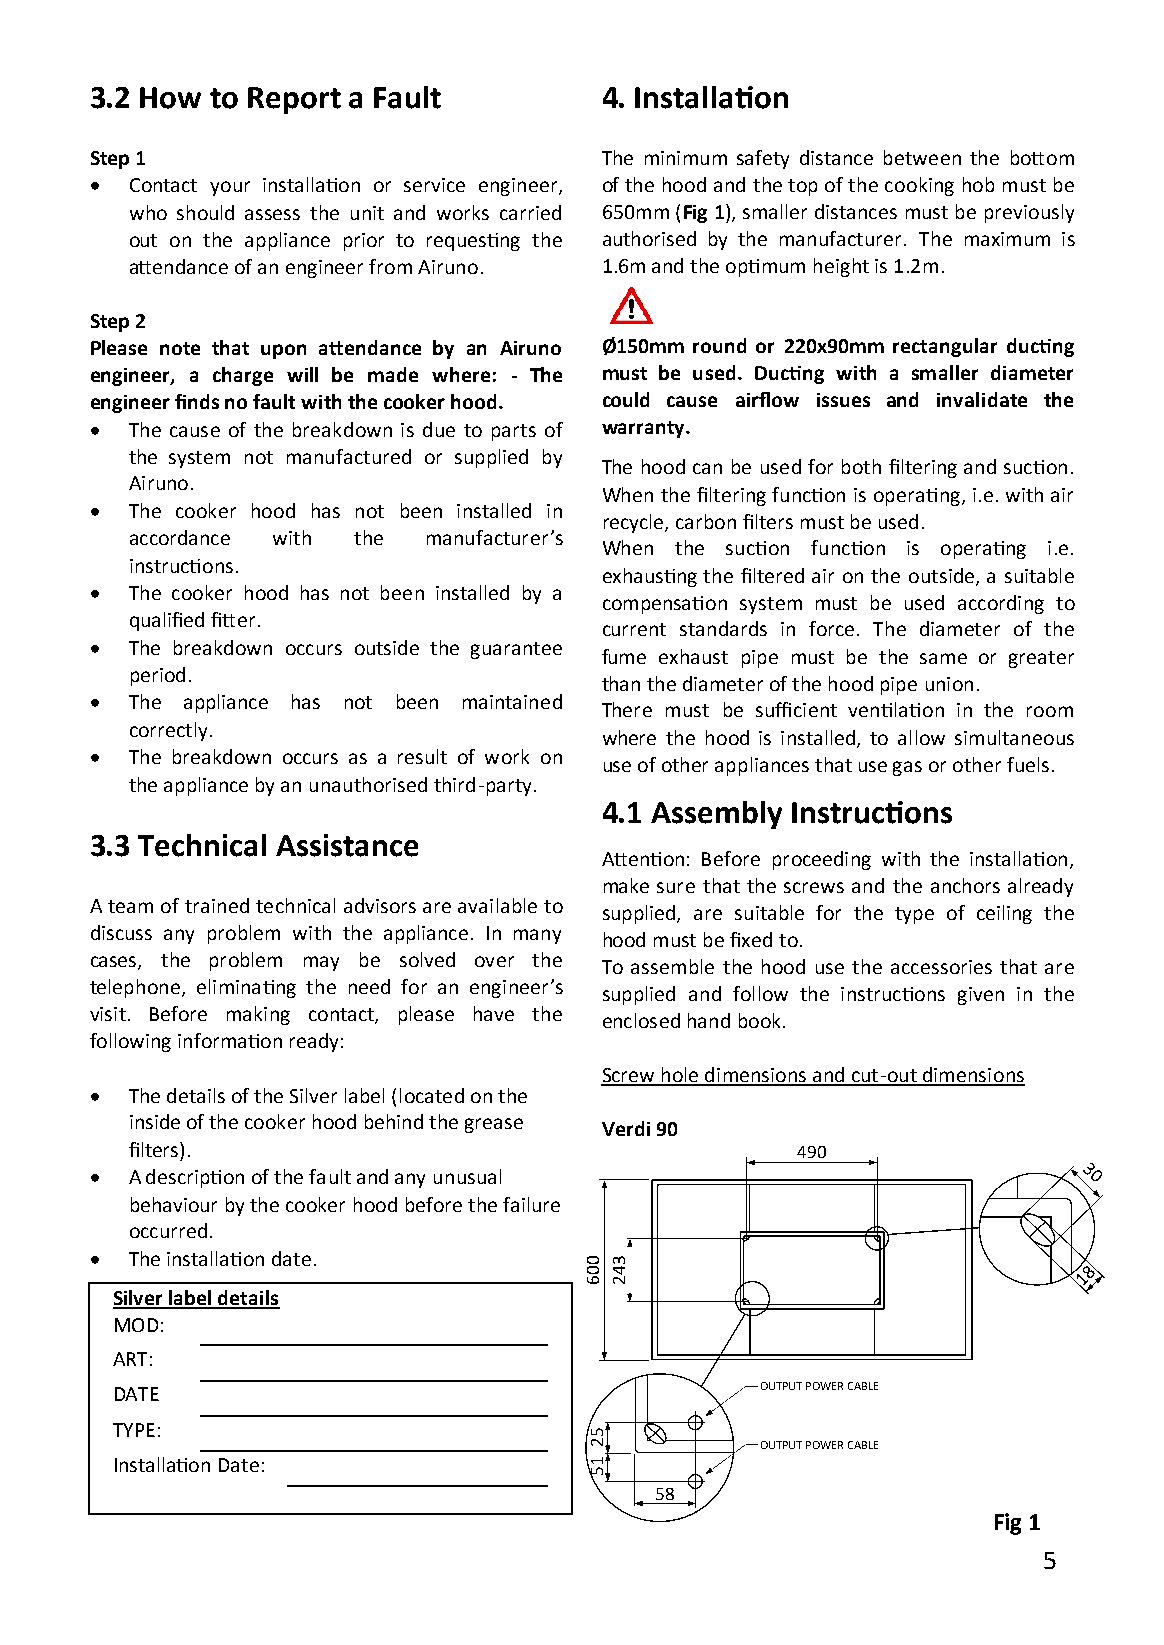 The height and width of the screenshot is (1645, 1164). I want to click on MOD, so click(136, 1325).
